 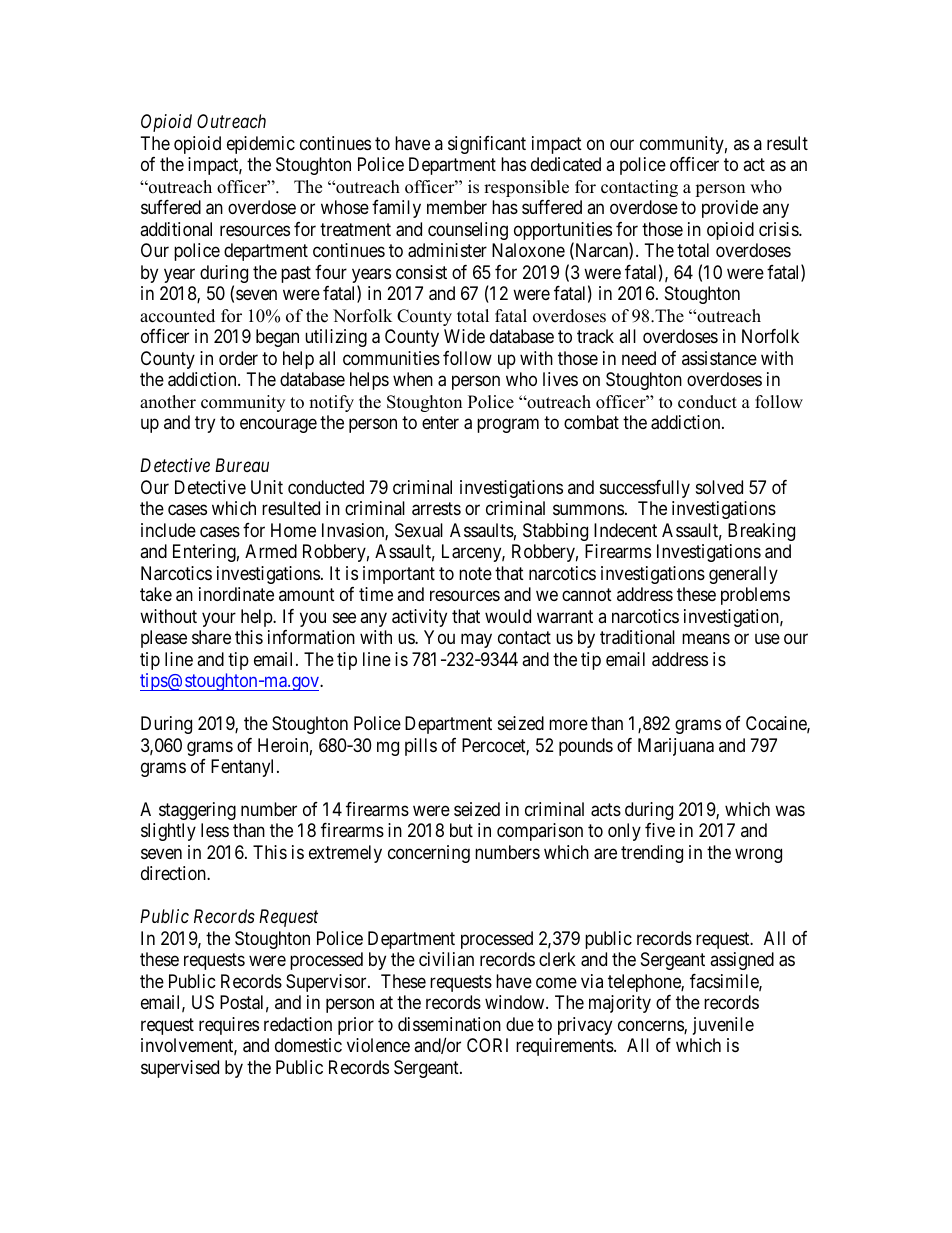 What do you see at coordinates (215, 830) in the page?
I see `less` at bounding box center [215, 830].
